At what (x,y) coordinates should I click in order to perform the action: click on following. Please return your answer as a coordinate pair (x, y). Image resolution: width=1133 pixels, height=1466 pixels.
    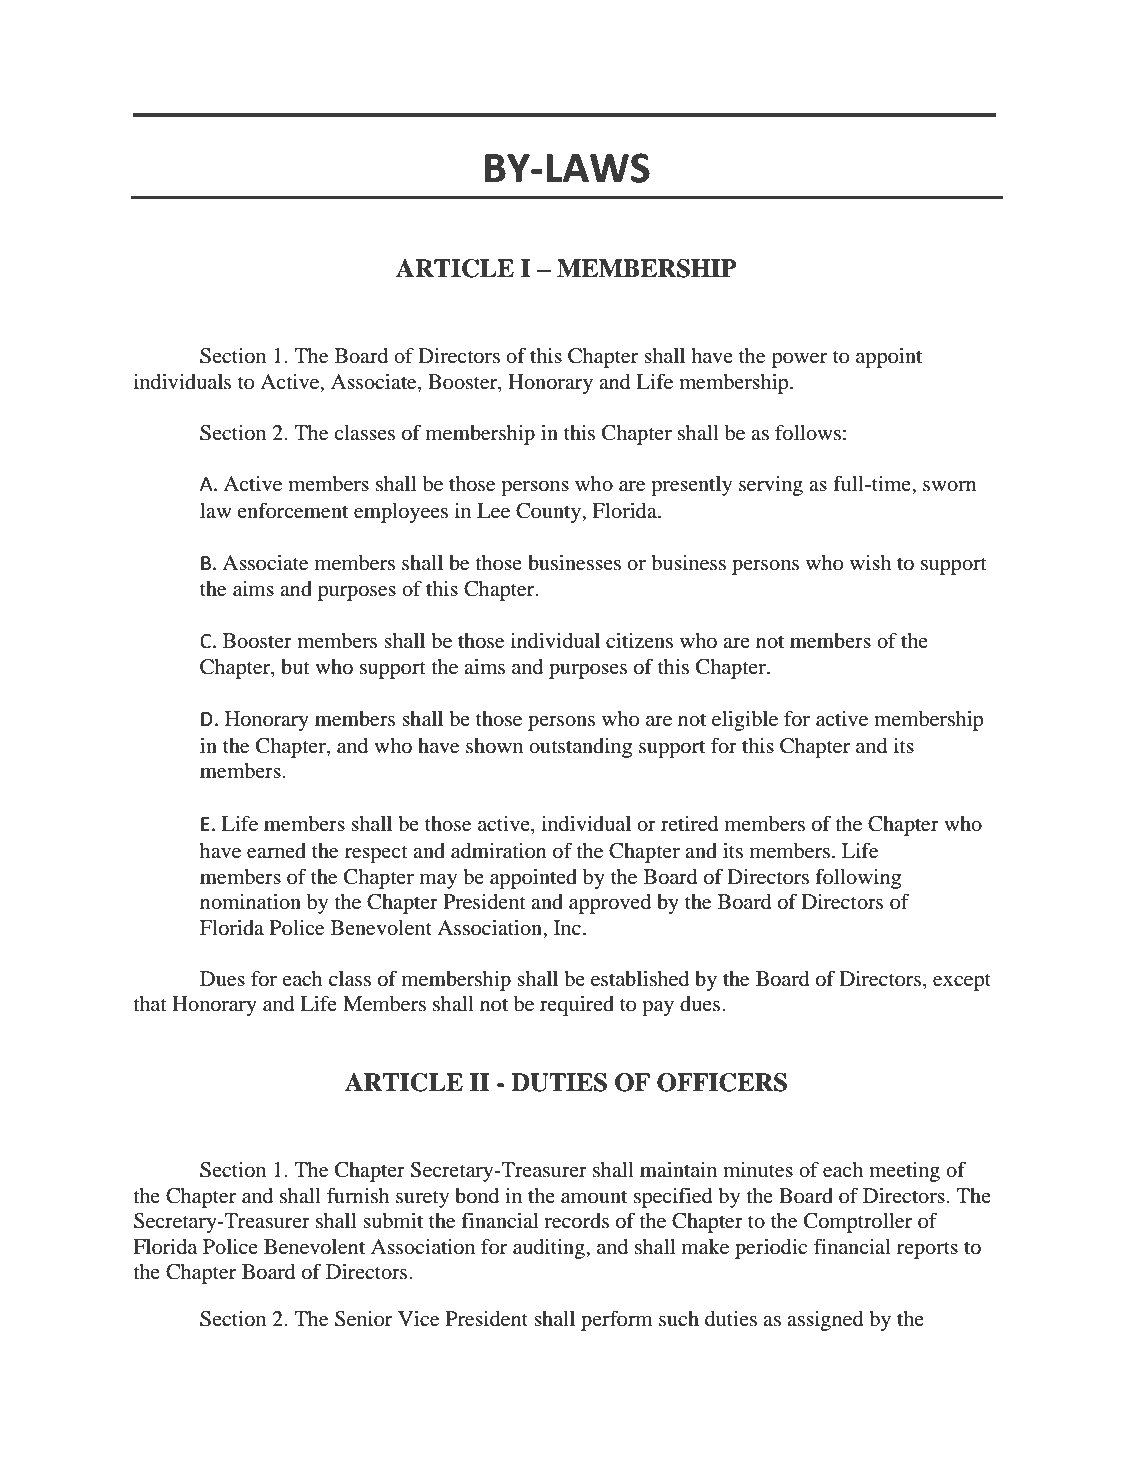
    Looking at the image, I should click on (858, 879).
